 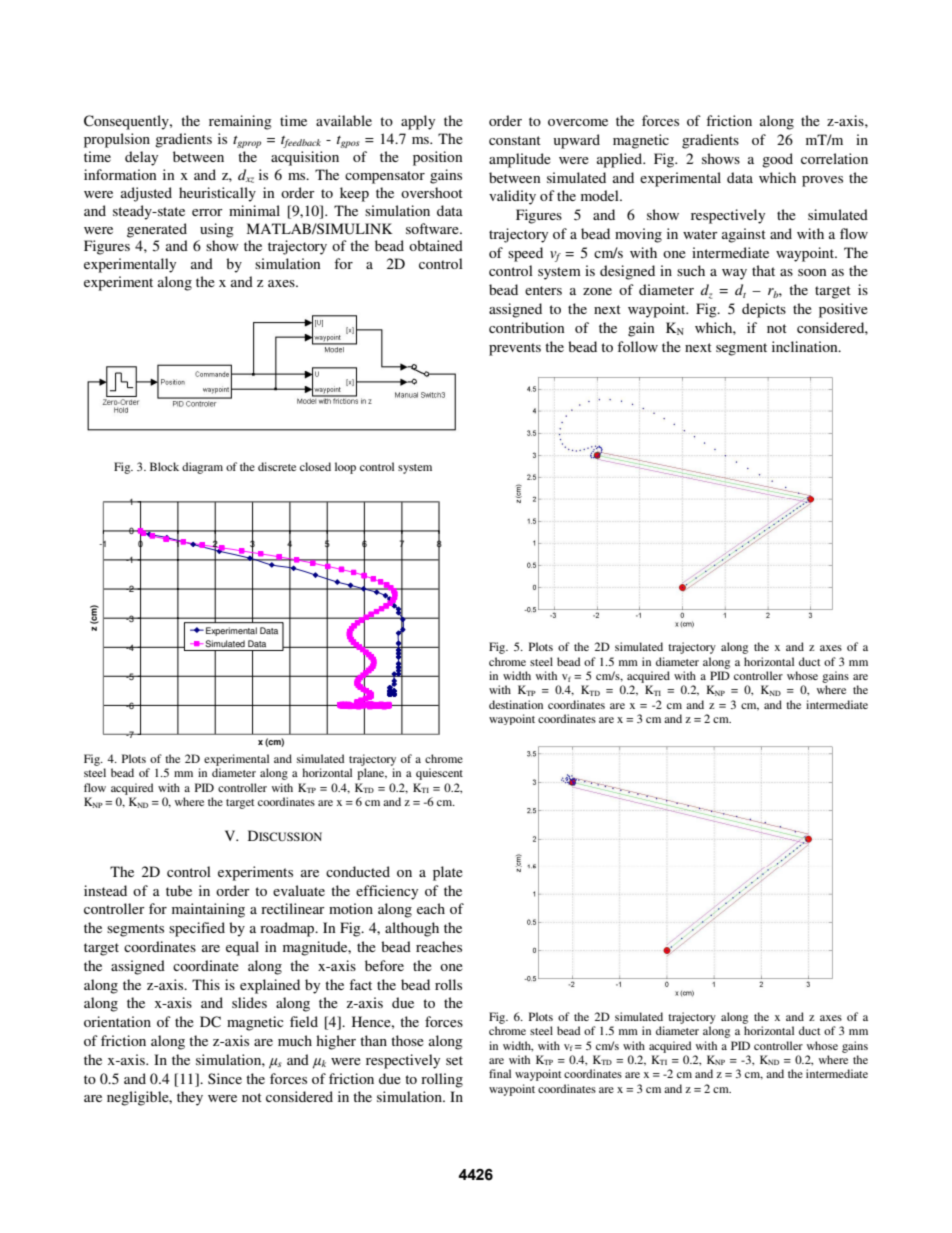 I want to click on position, so click(x=437, y=158).
